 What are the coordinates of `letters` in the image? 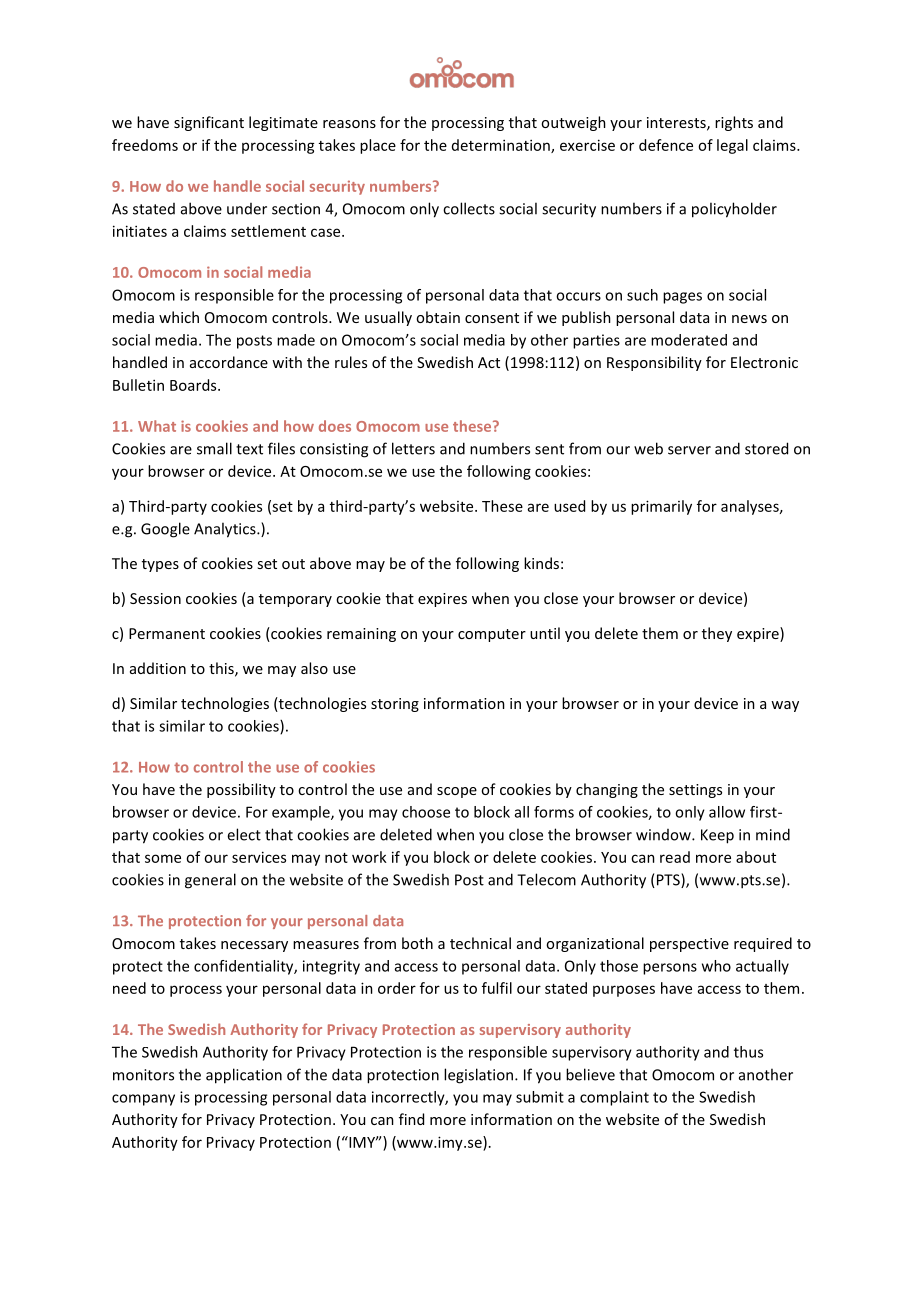 It's located at (413, 448).
